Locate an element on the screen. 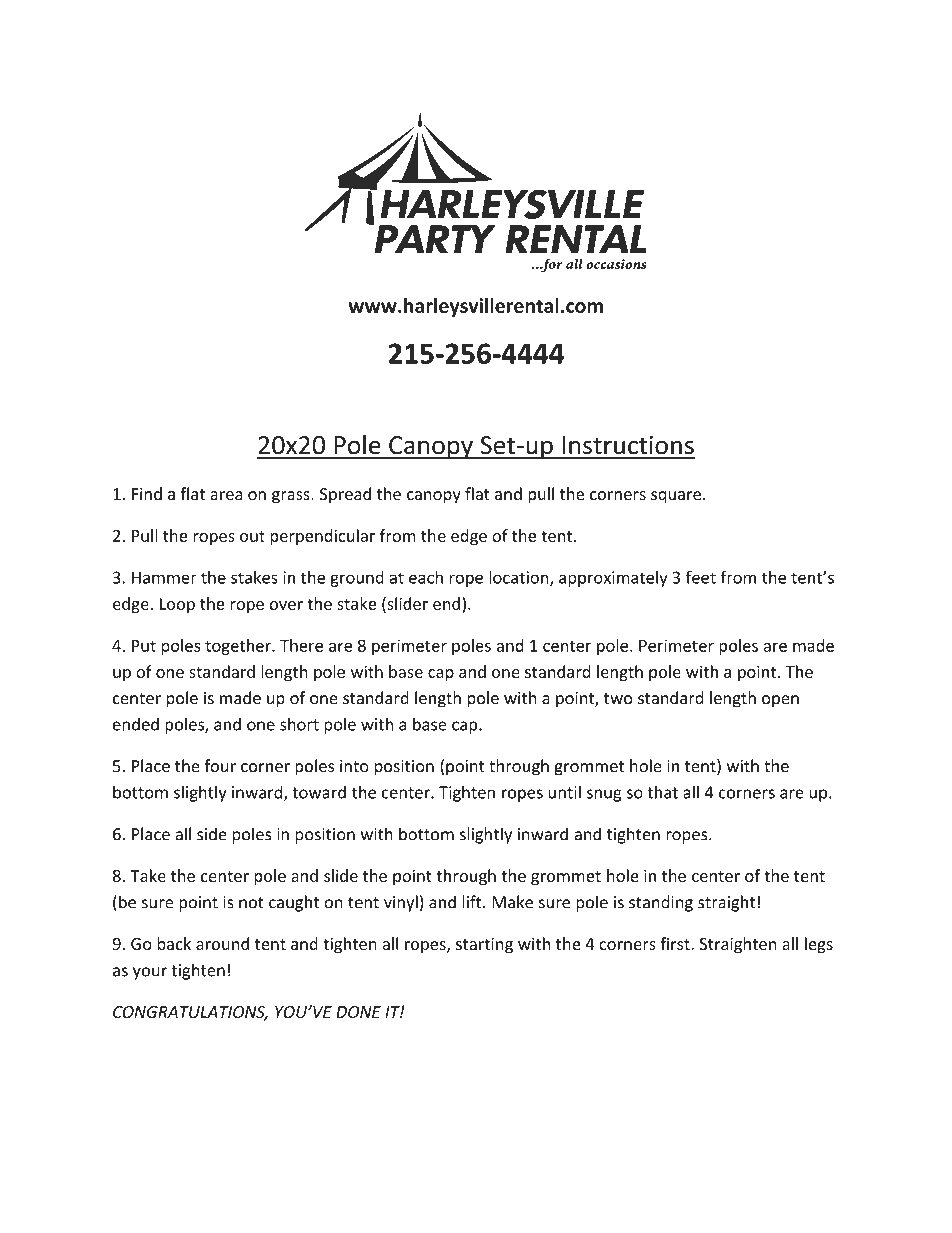 This screenshot has height=1233, width=952. that is located at coordinates (662, 792).
